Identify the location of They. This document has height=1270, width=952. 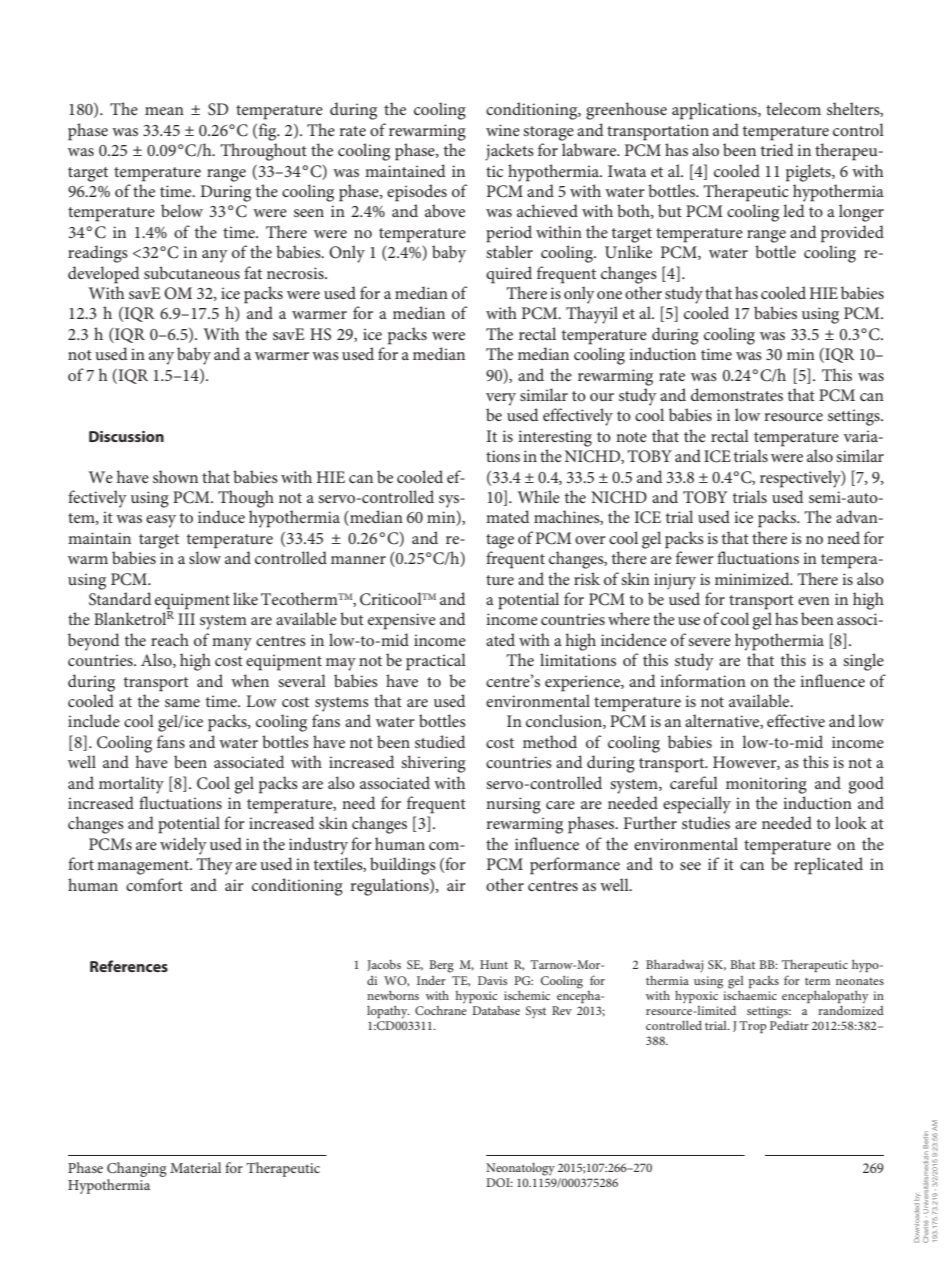
(214, 866).
